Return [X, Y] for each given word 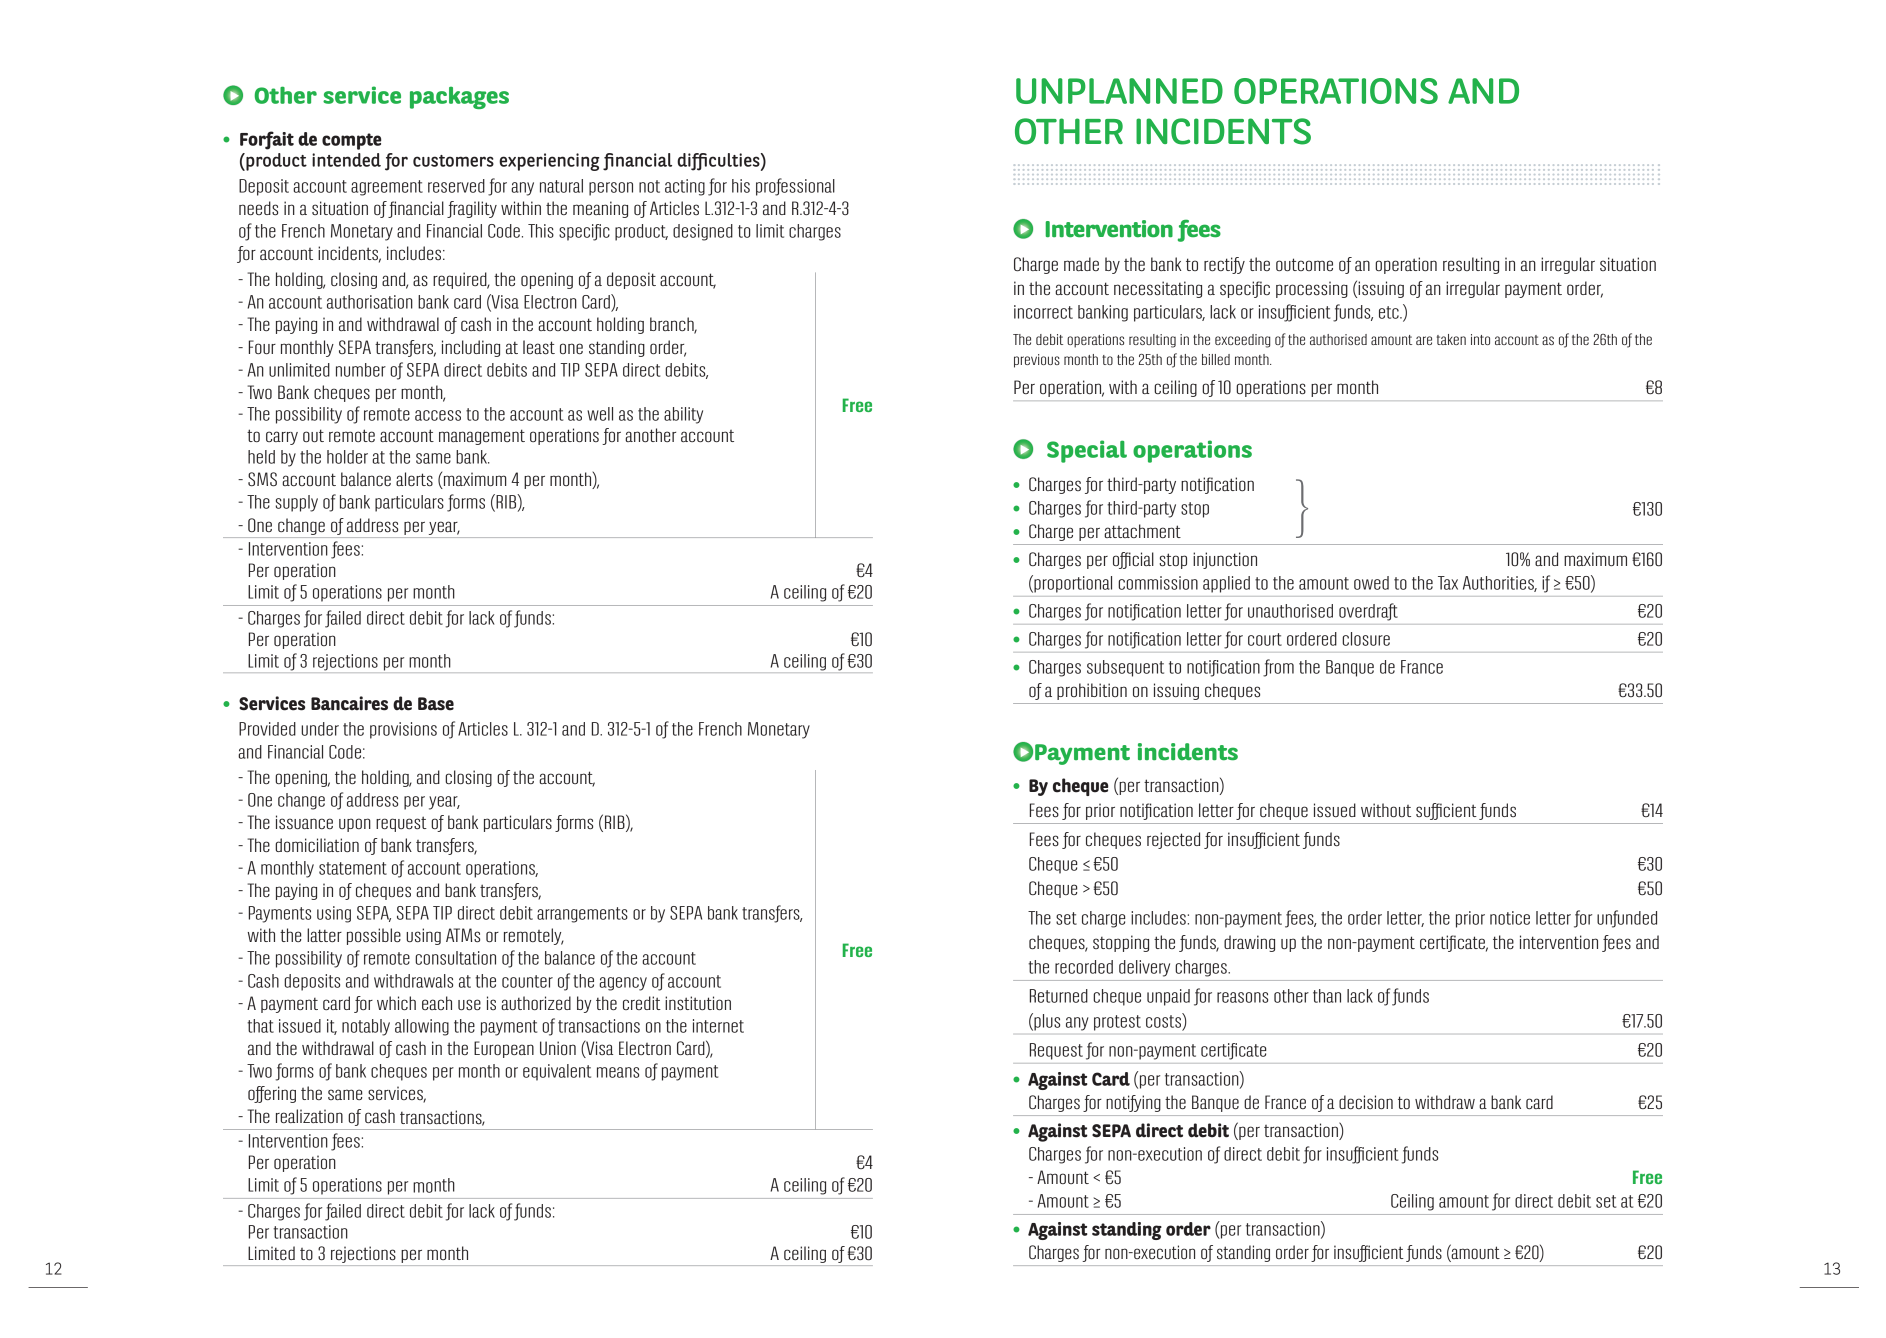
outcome [1304, 264]
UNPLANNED [1119, 91]
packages [459, 97]
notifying [1133, 1103]
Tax [1448, 583]
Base [436, 704]
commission [1158, 583]
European [504, 1049]
